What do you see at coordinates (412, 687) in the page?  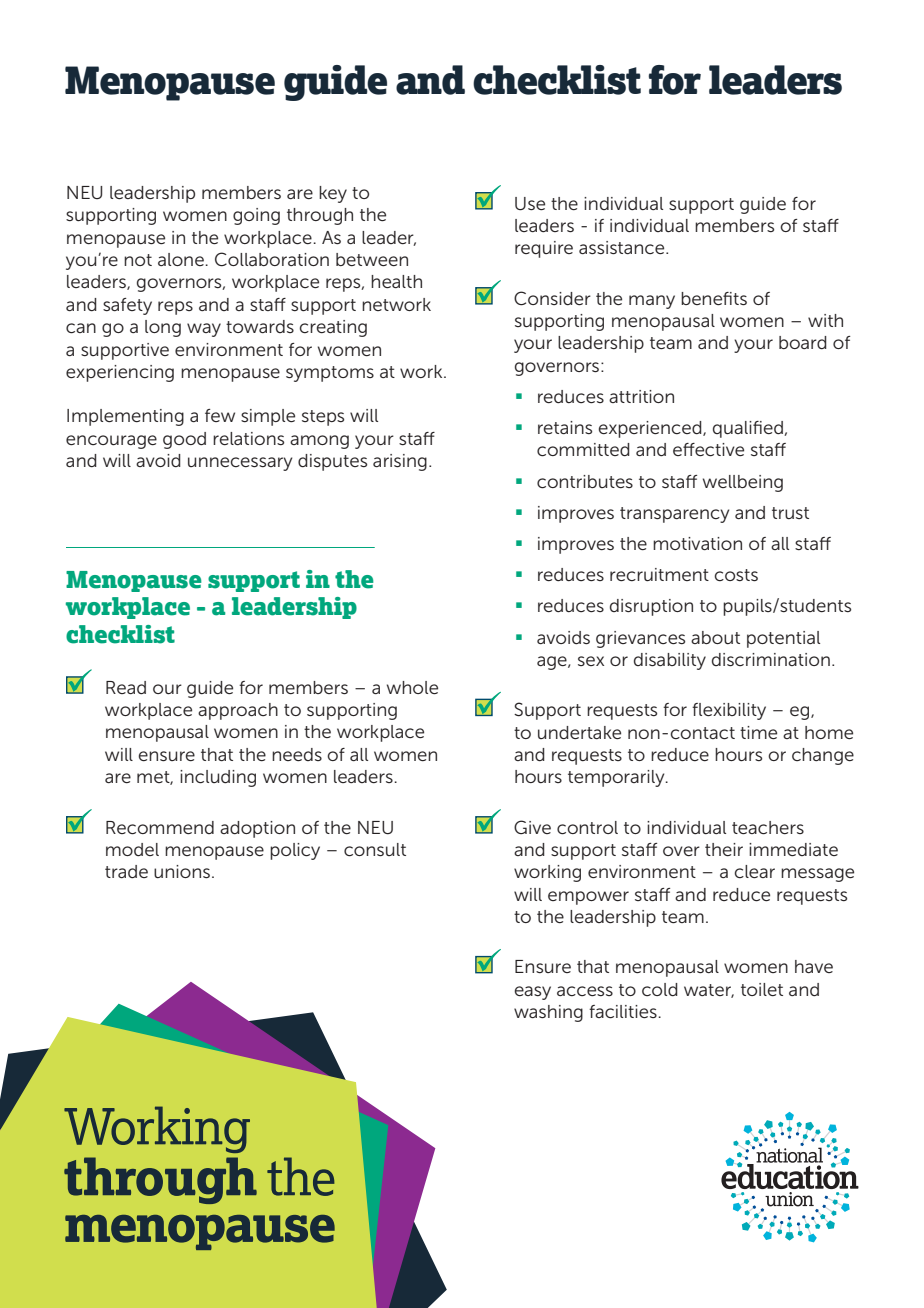 I see `whole` at bounding box center [412, 687].
